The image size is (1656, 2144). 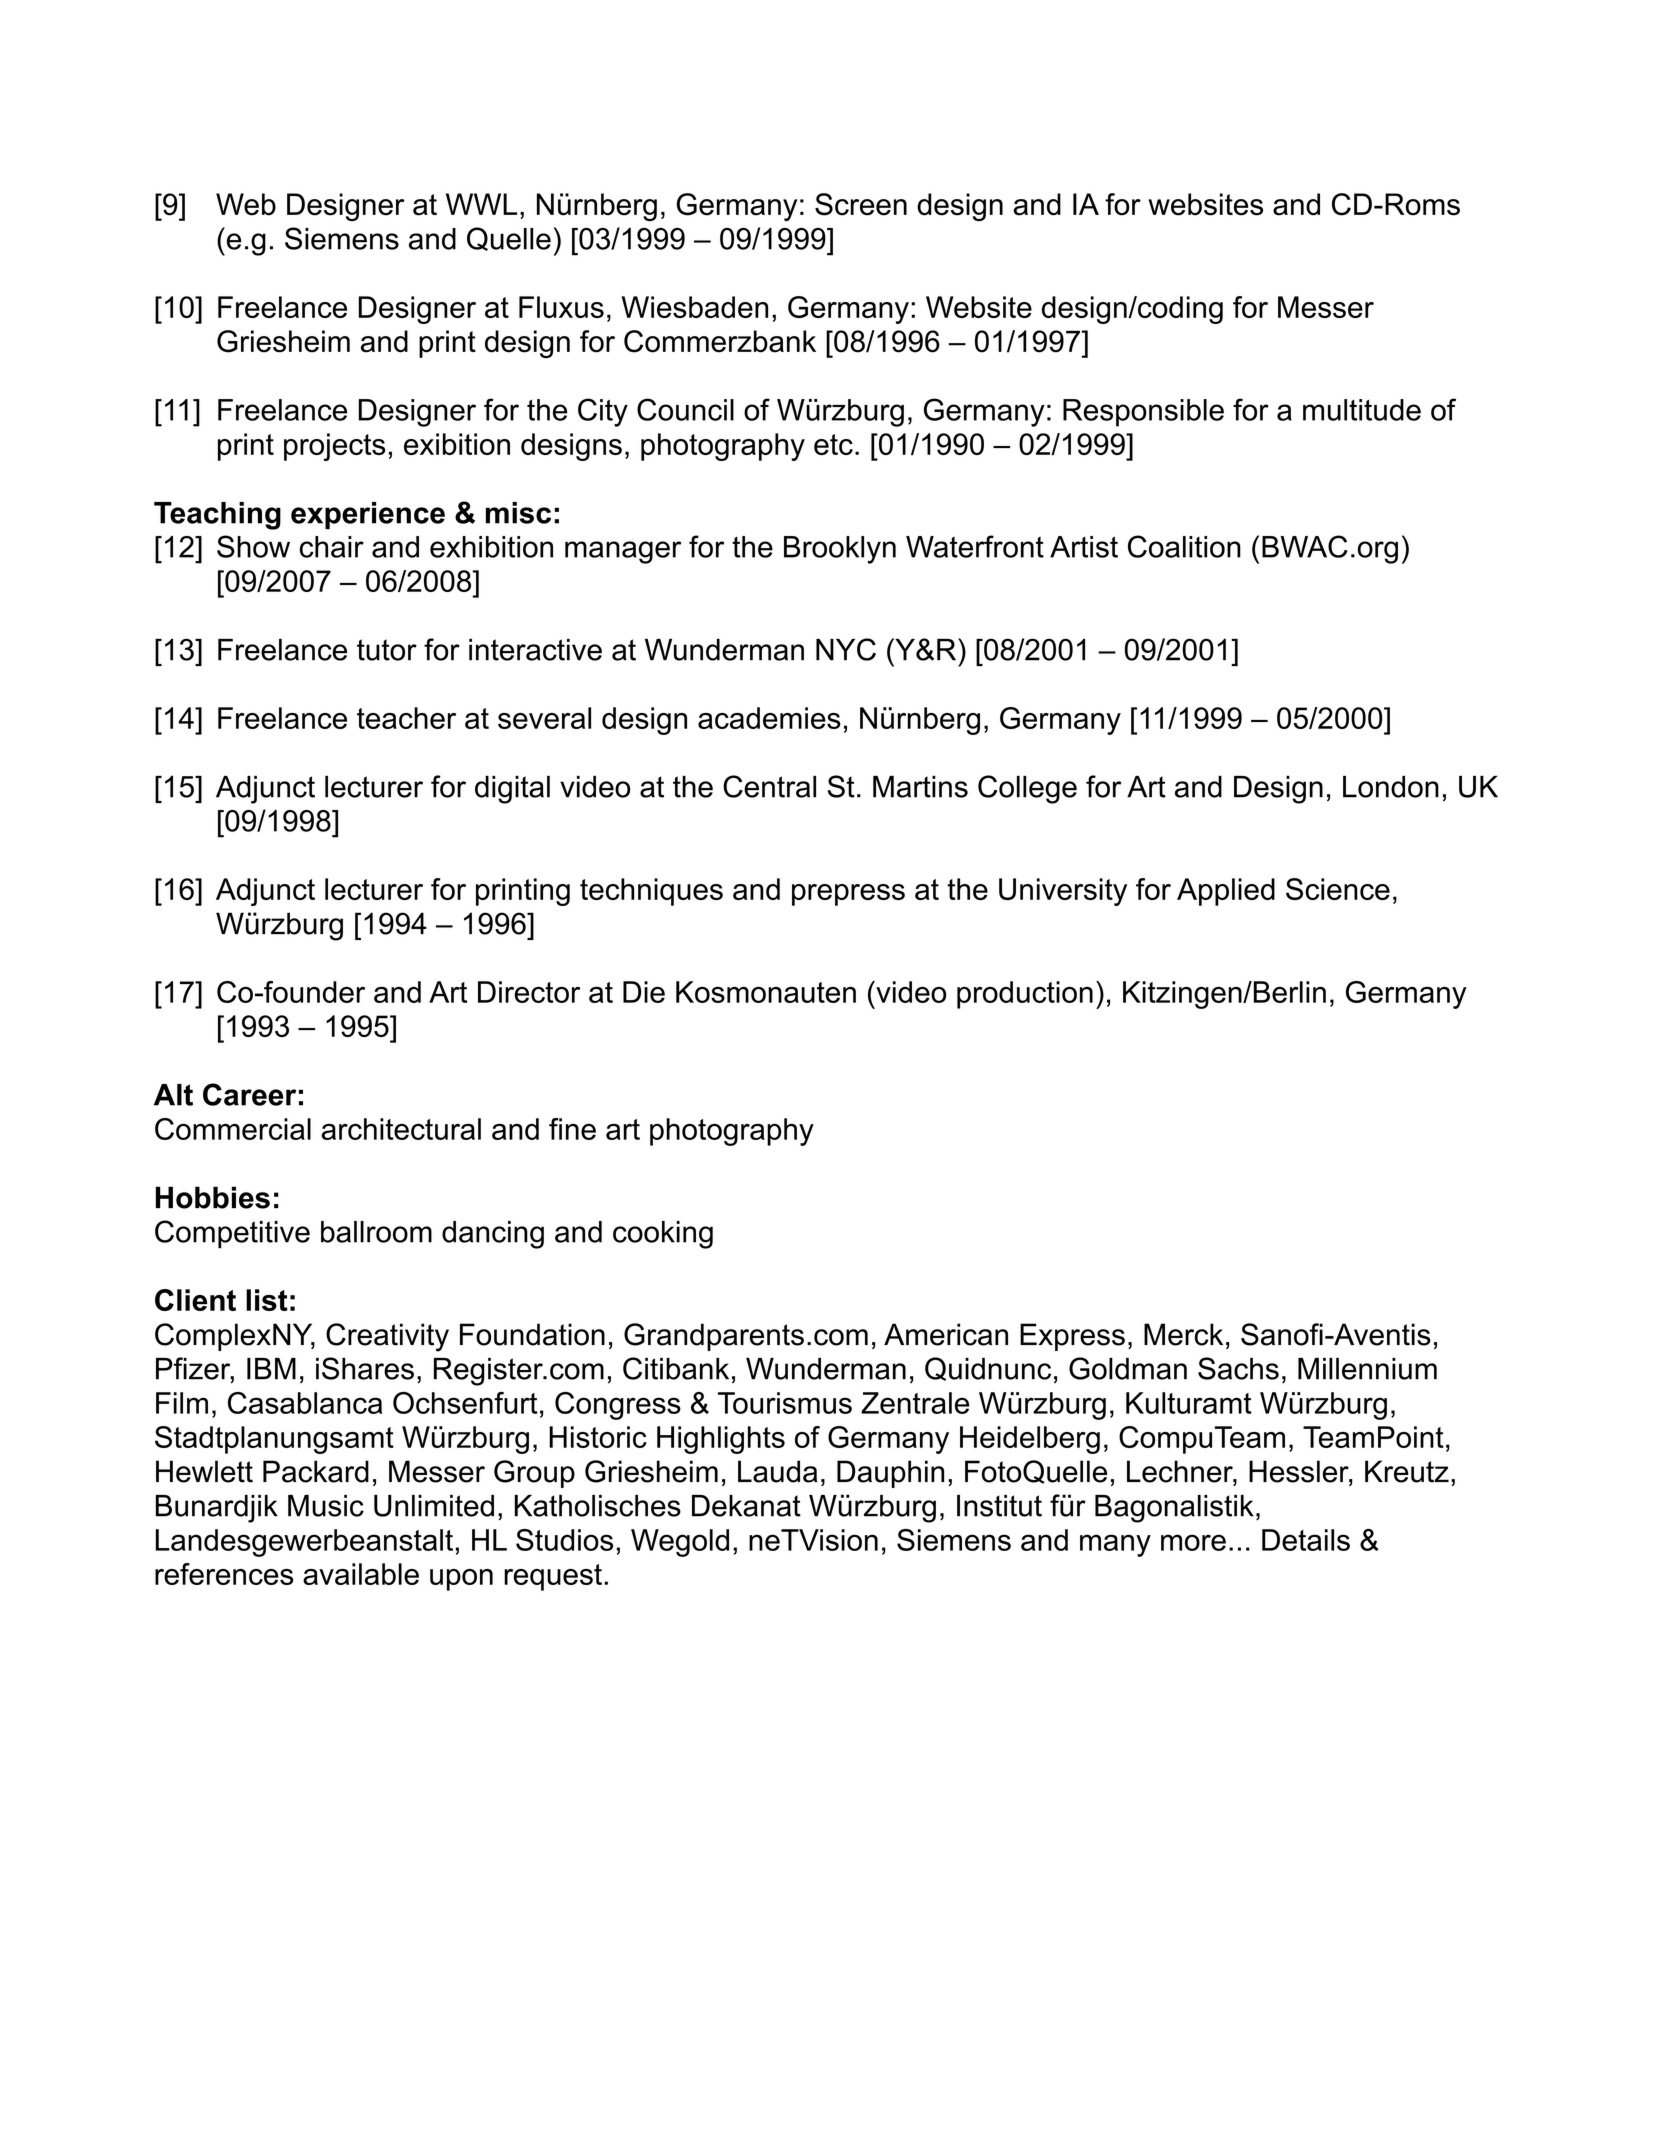 I want to click on Career, so click(x=250, y=1094).
